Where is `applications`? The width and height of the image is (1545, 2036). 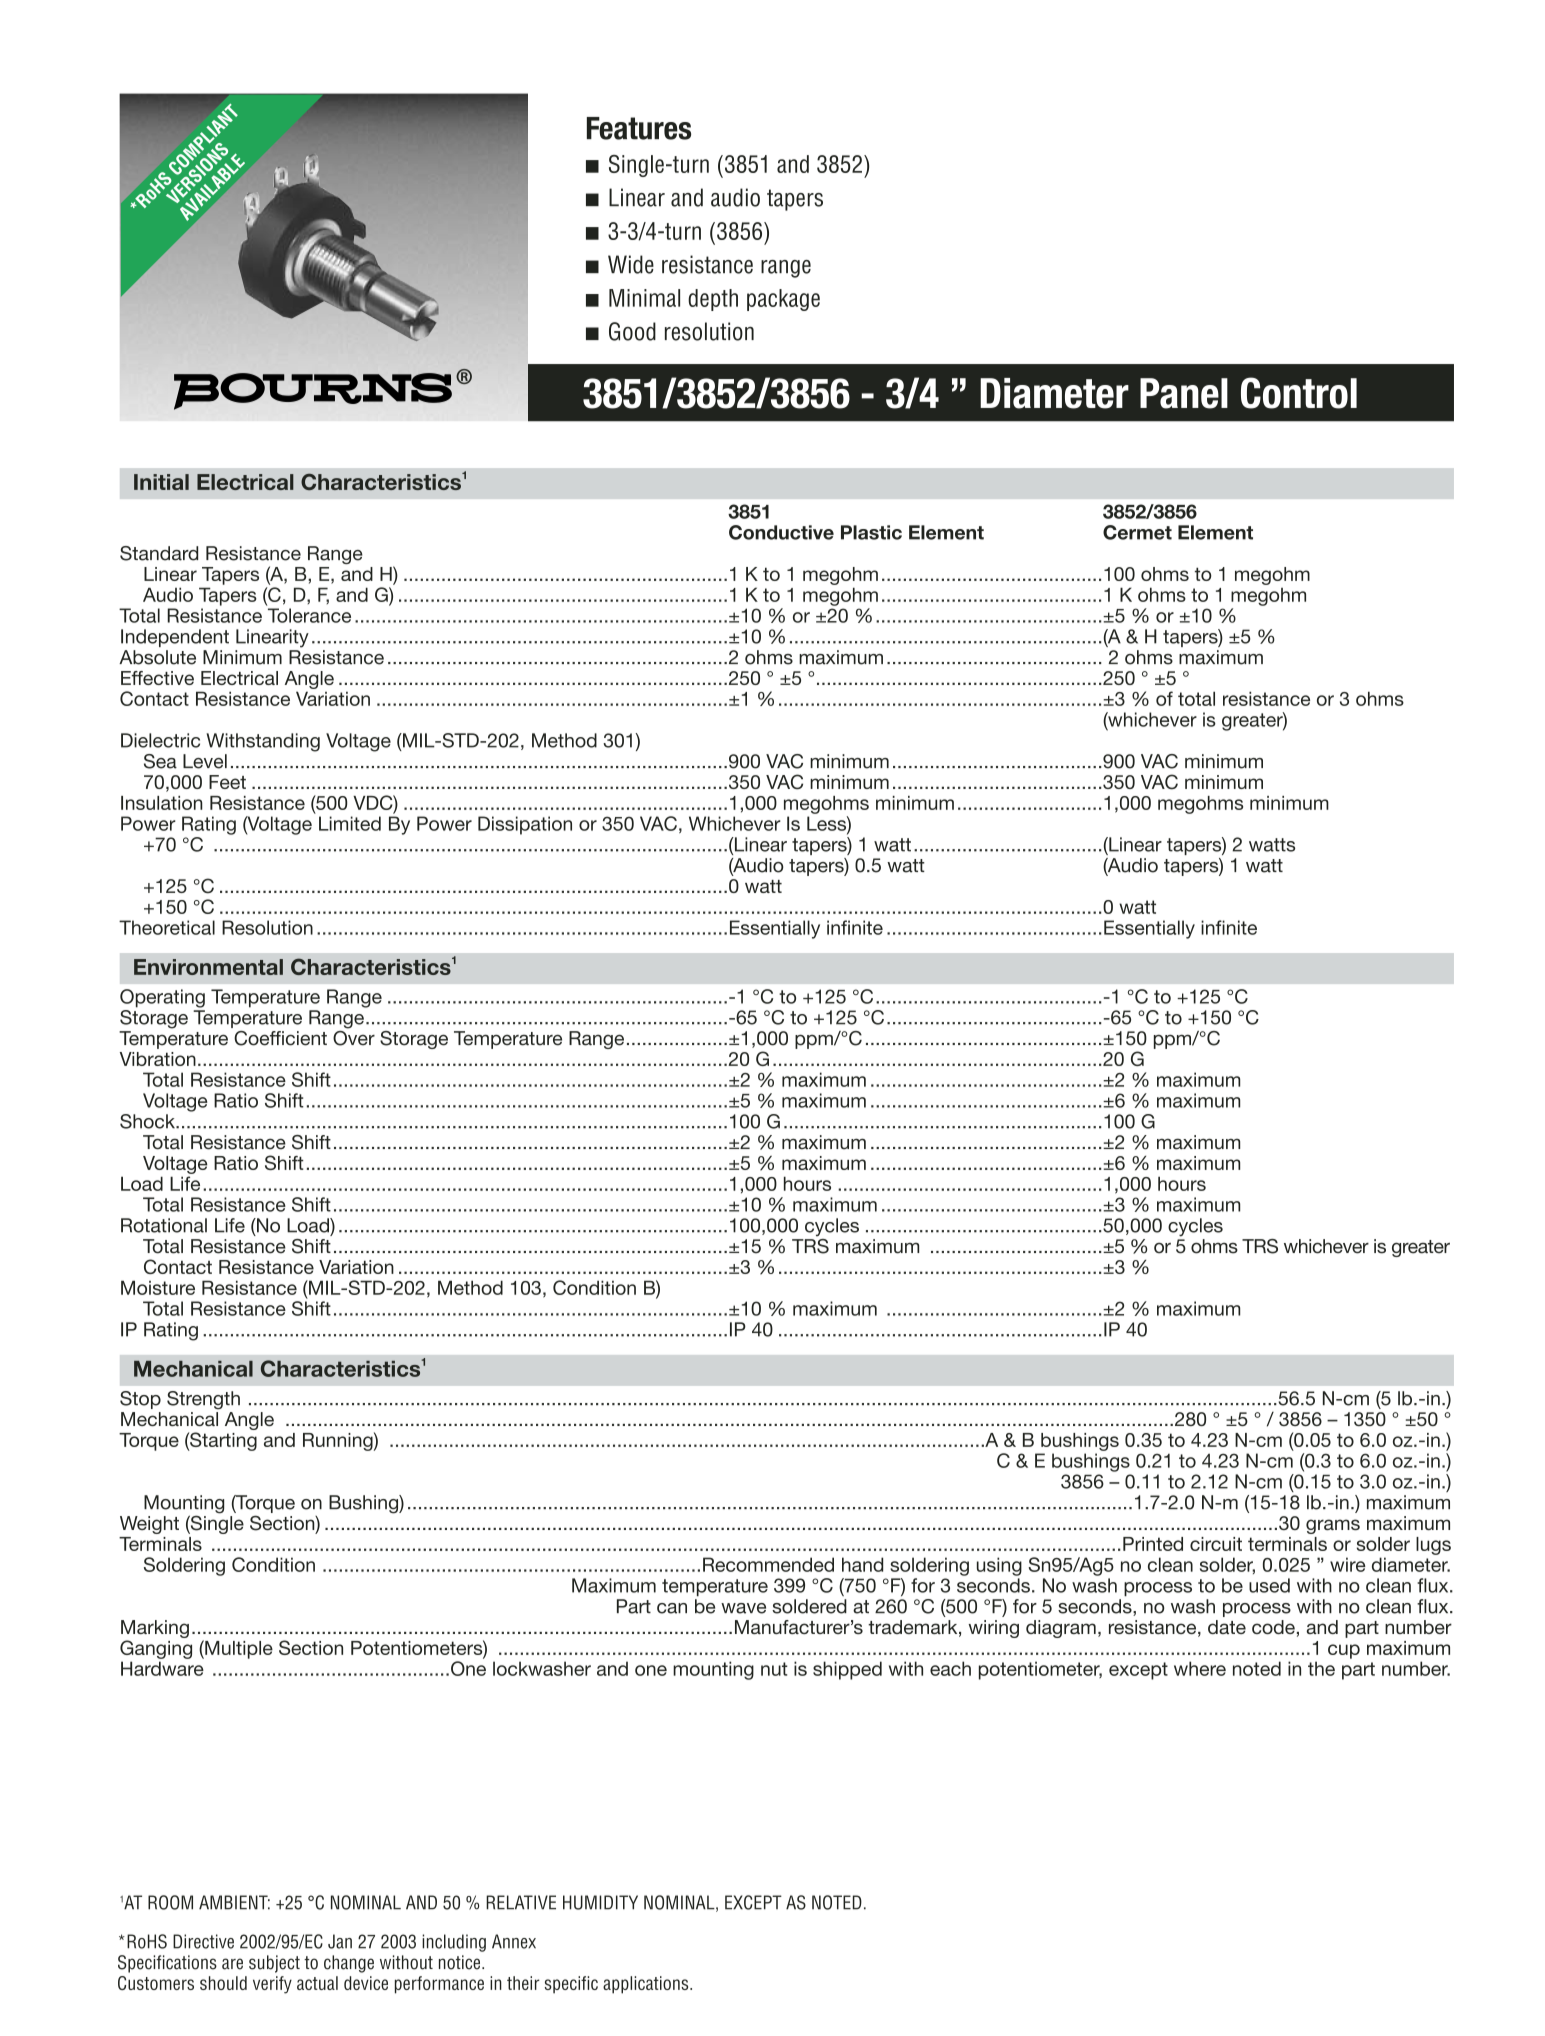 applications is located at coordinates (647, 1985).
